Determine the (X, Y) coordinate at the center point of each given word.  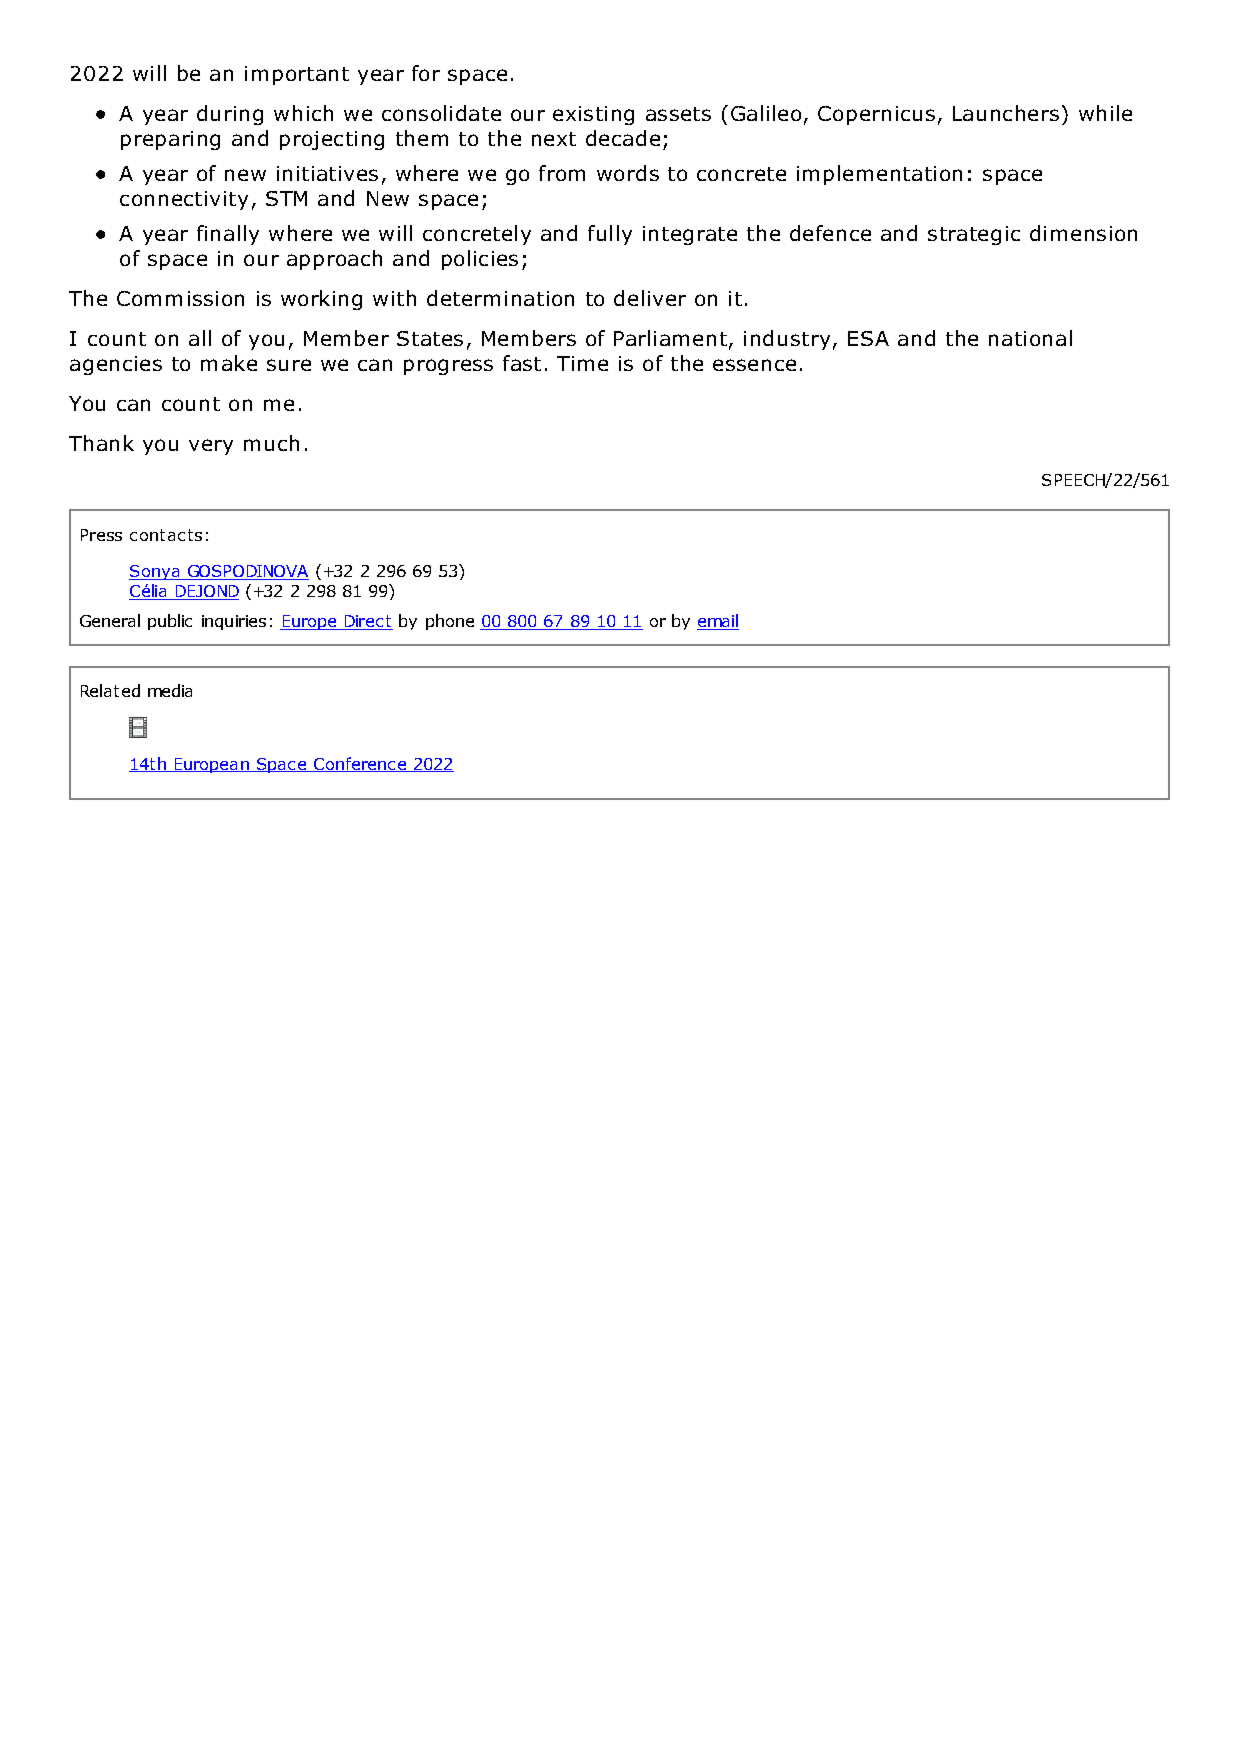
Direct (367, 622)
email (718, 622)
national (1030, 338)
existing (593, 115)
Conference (360, 764)
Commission (180, 298)
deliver (650, 298)
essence (754, 365)
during (230, 115)
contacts (166, 535)
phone (450, 622)
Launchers (1006, 113)
